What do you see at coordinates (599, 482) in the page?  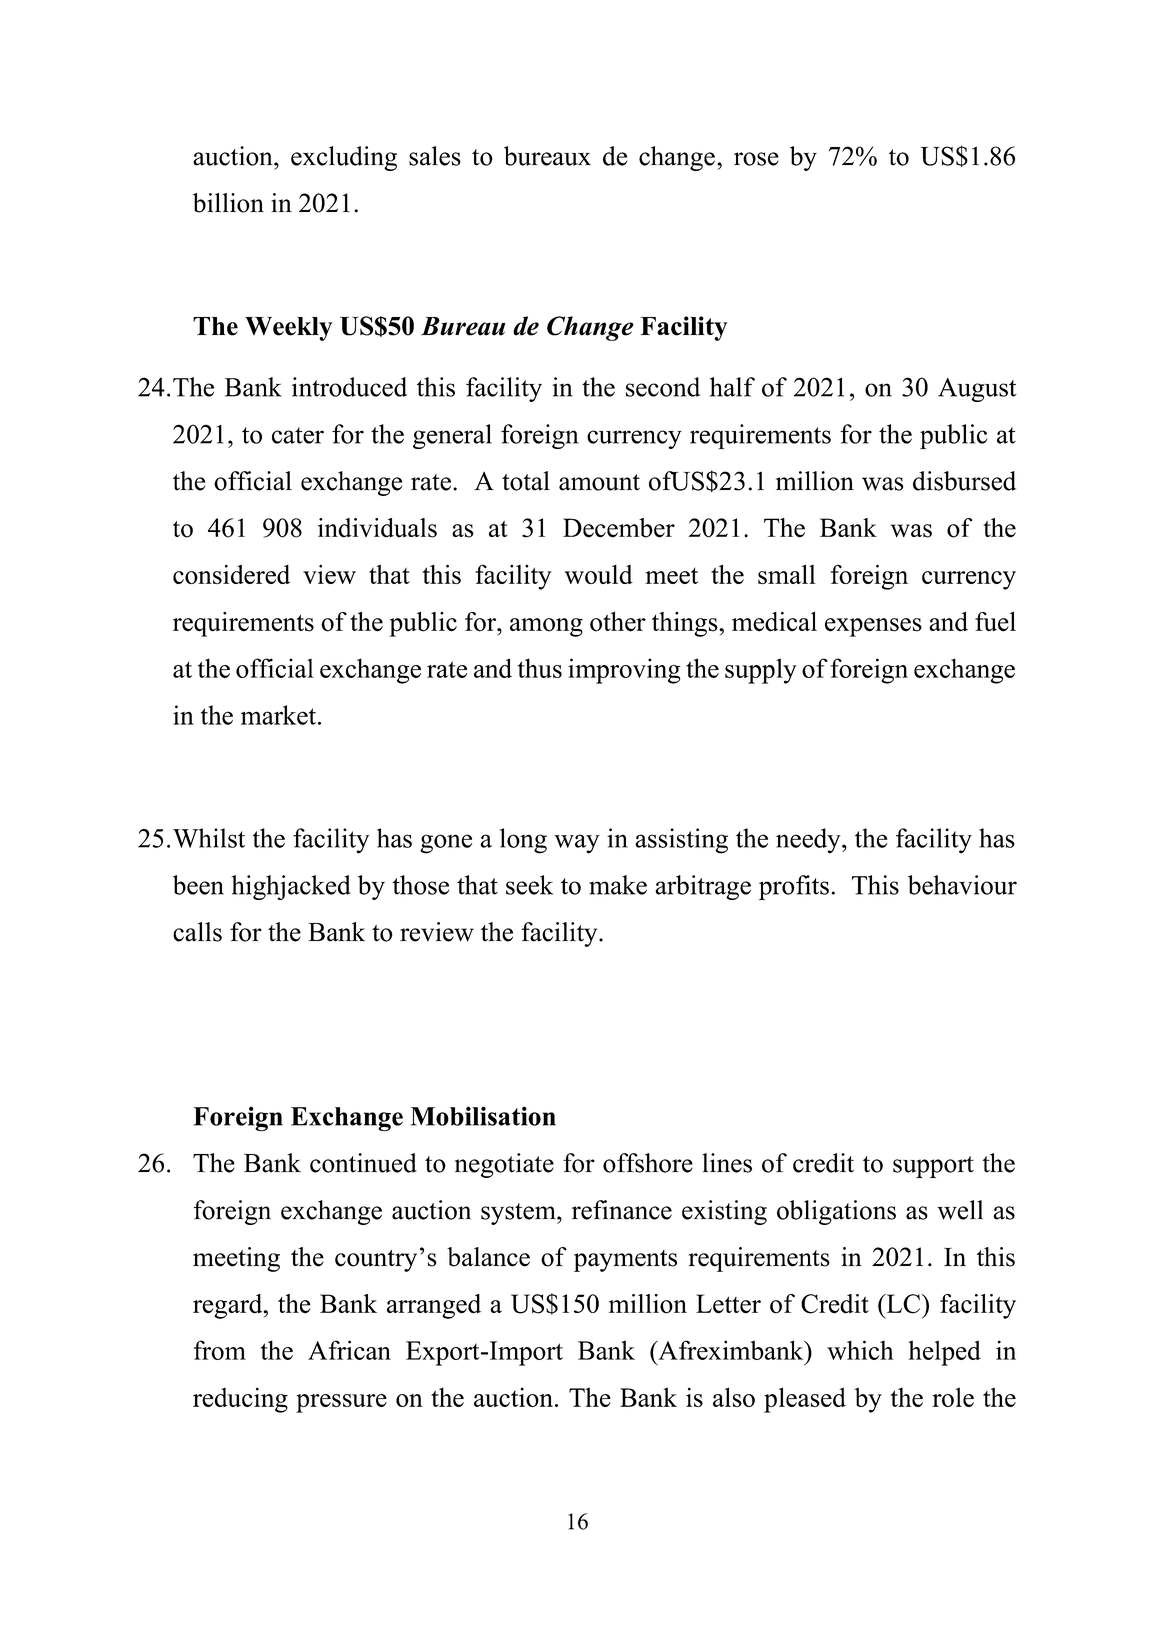 I see `amount` at bounding box center [599, 482].
